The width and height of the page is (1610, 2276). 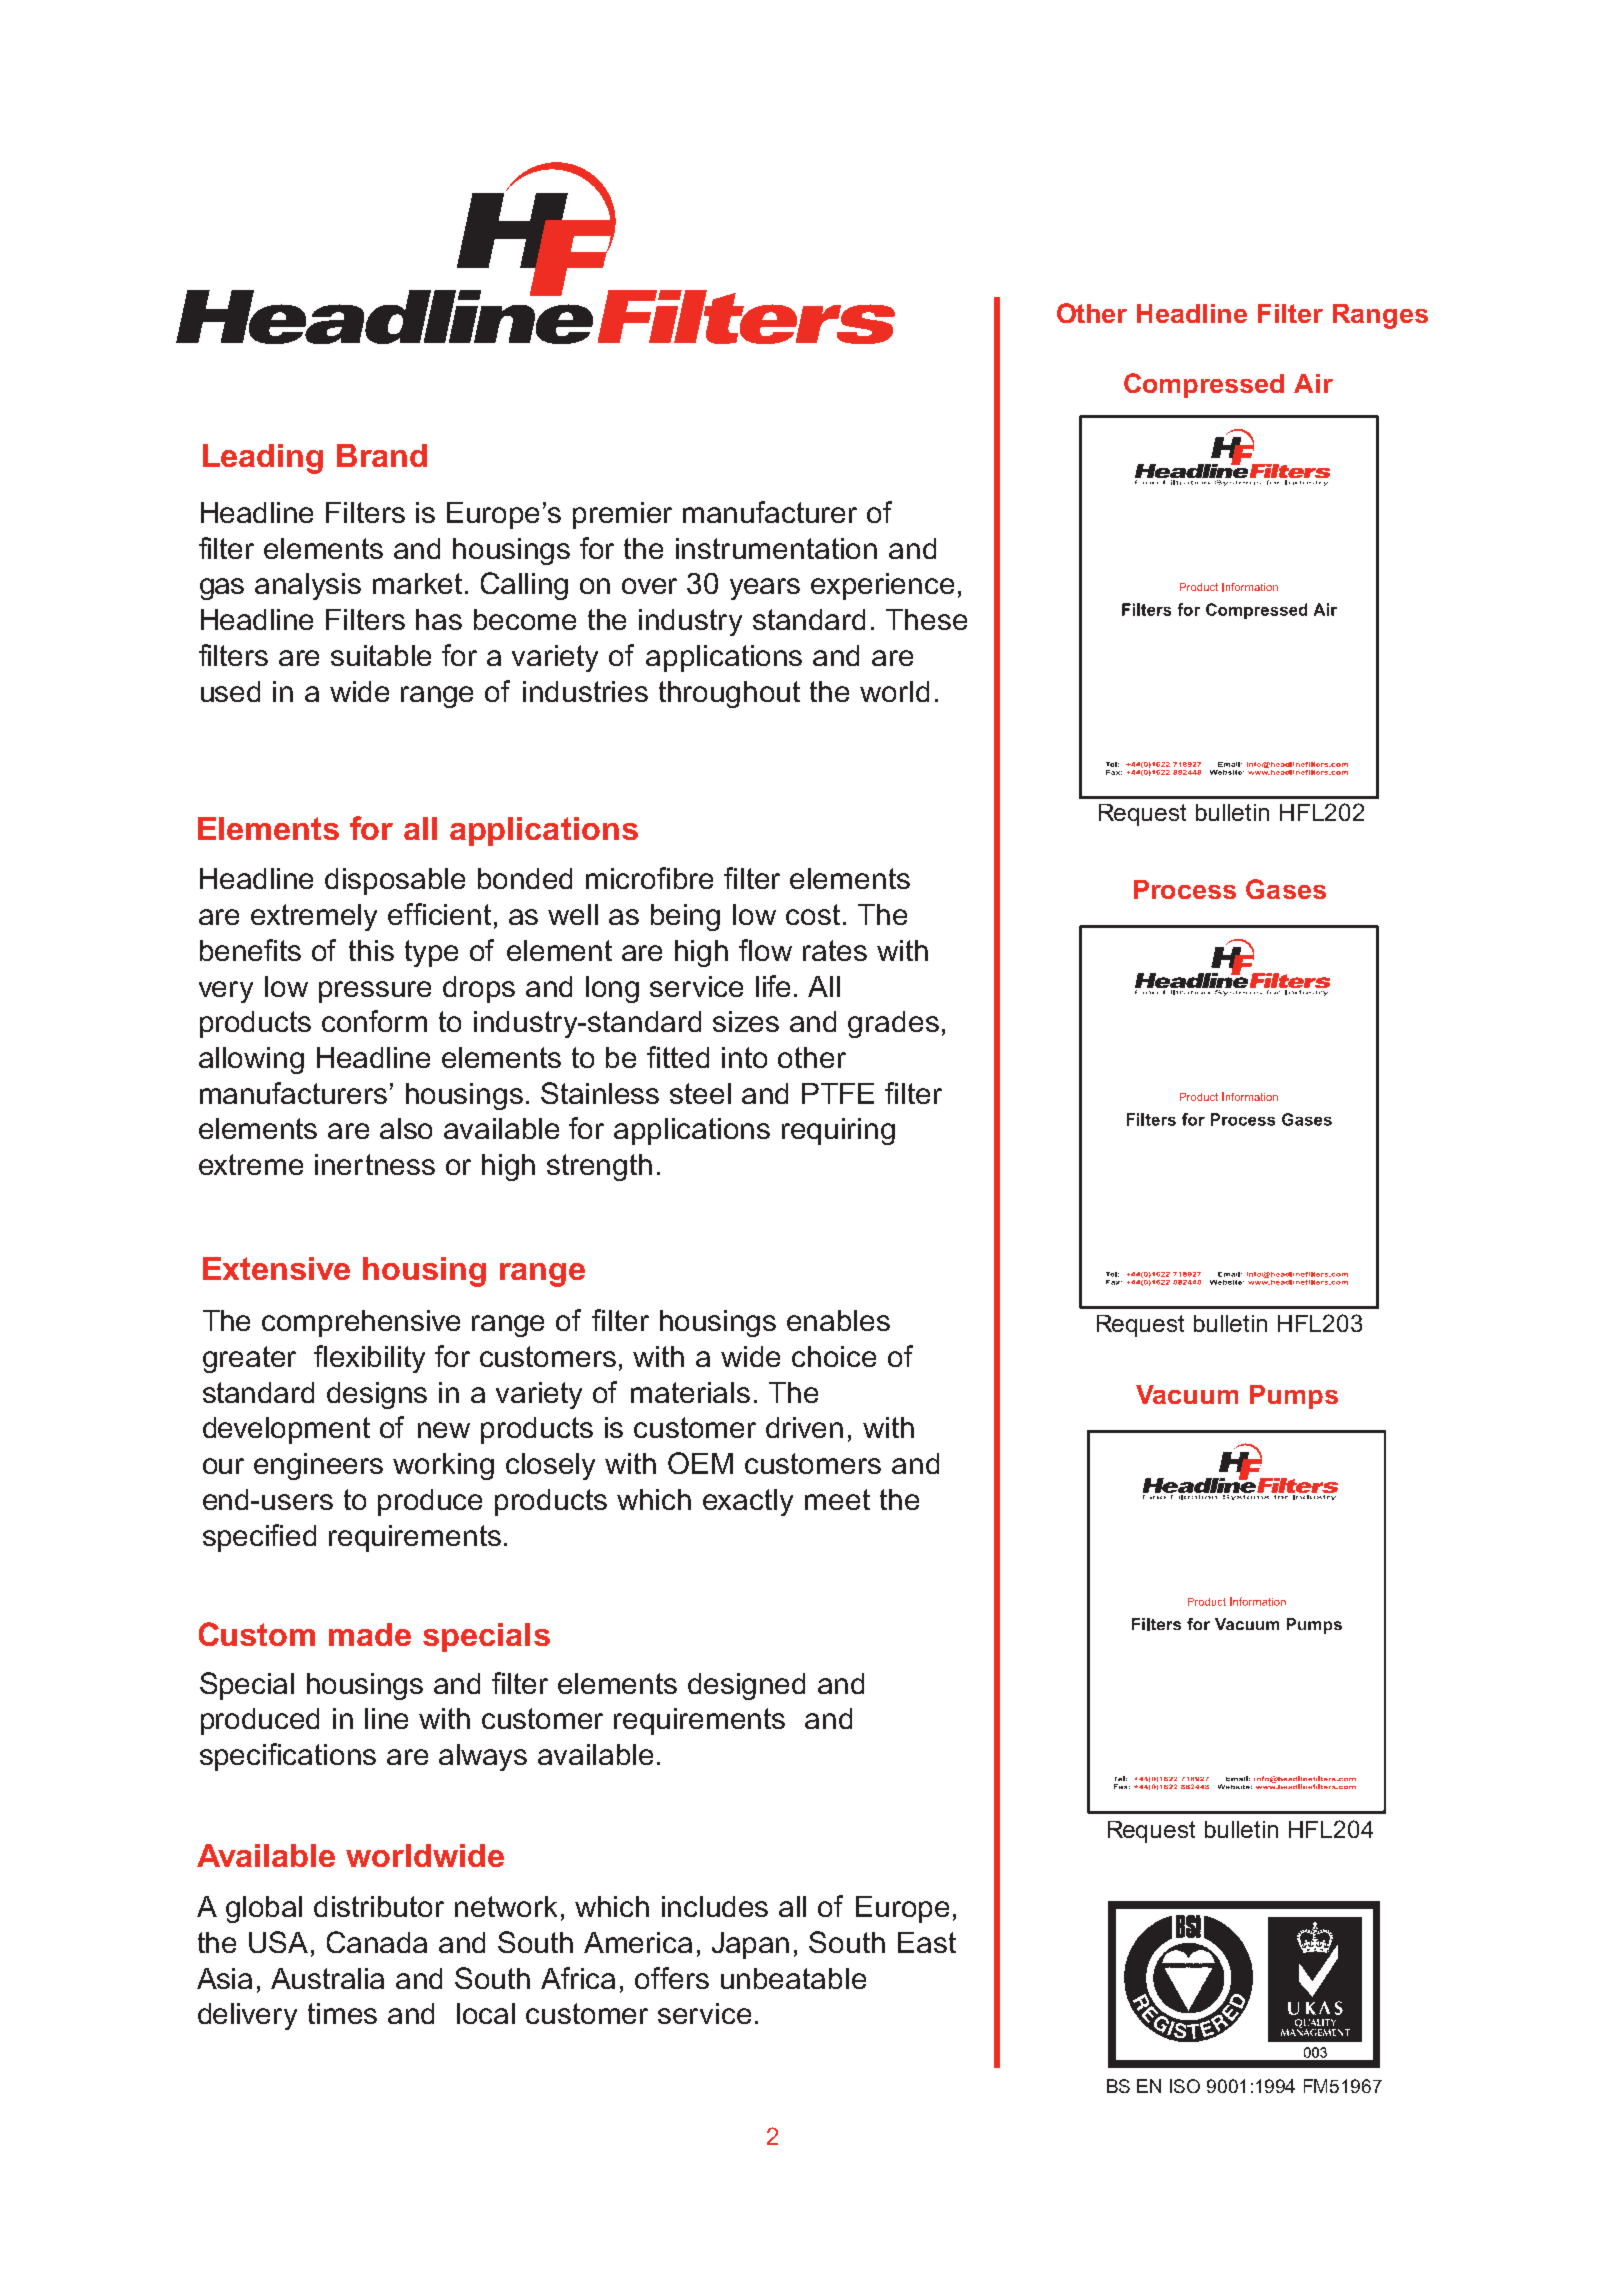 What do you see at coordinates (342, 2013) in the page?
I see `times` at bounding box center [342, 2013].
